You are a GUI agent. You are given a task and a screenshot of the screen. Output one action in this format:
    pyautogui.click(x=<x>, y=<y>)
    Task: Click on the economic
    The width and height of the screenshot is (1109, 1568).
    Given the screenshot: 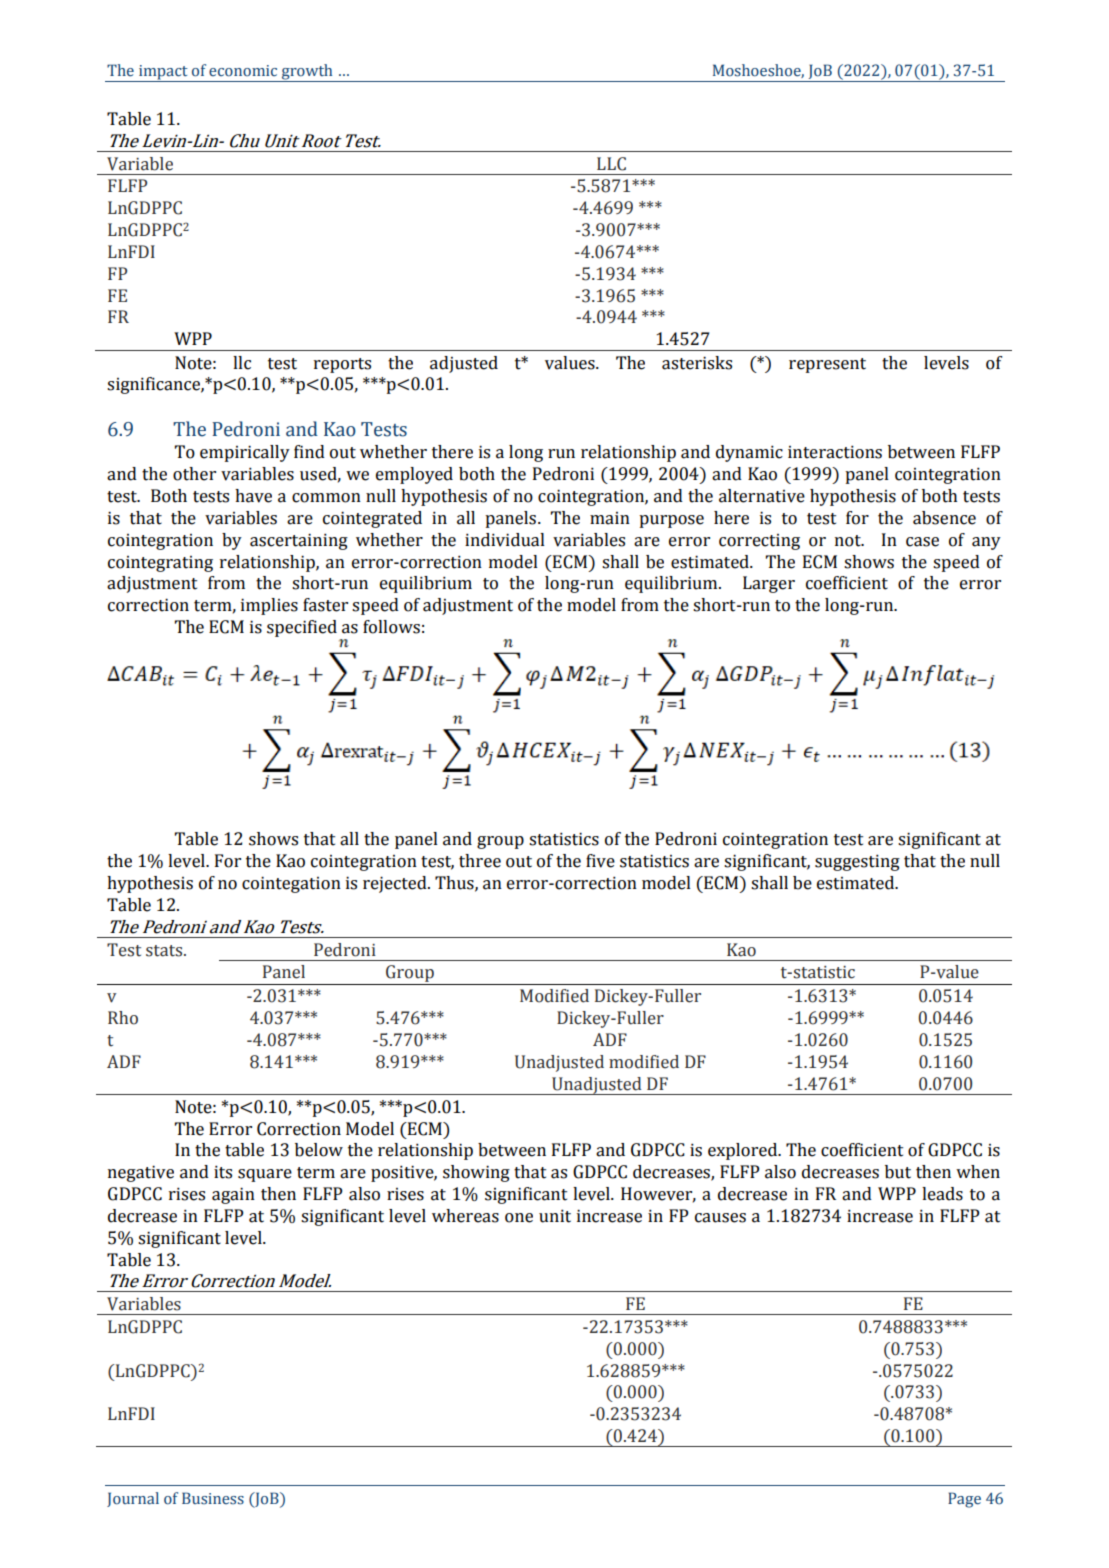 What is the action you would take?
    pyautogui.click(x=243, y=71)
